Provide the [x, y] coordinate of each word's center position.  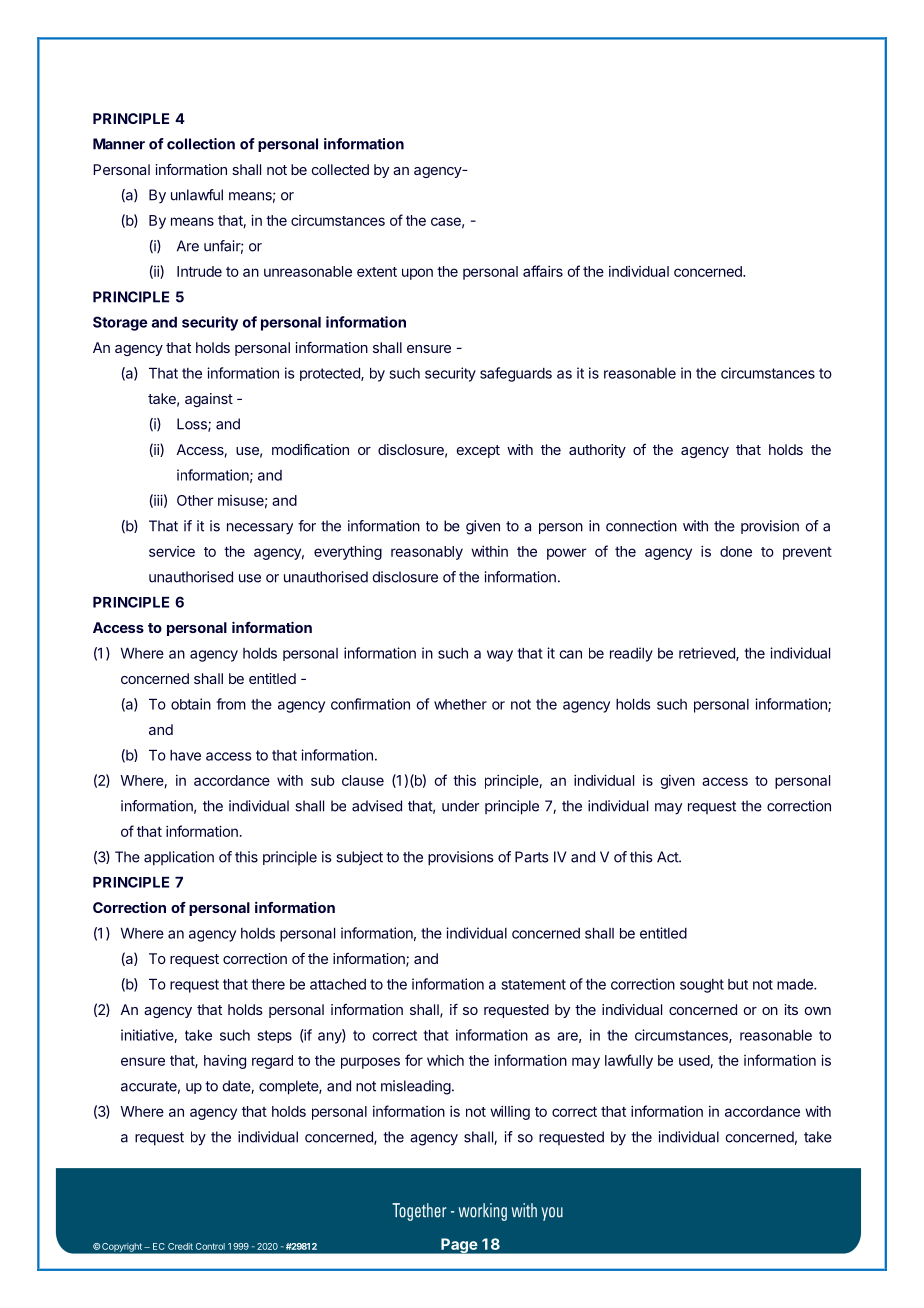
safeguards [516, 374]
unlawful [197, 195]
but [738, 984]
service [172, 551]
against [209, 400]
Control [210, 1246]
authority [597, 451]
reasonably [427, 553]
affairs [543, 271]
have [185, 755]
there [268, 984]
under [460, 806]
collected [340, 169]
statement [534, 984]
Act [668, 857]
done [736, 551]
